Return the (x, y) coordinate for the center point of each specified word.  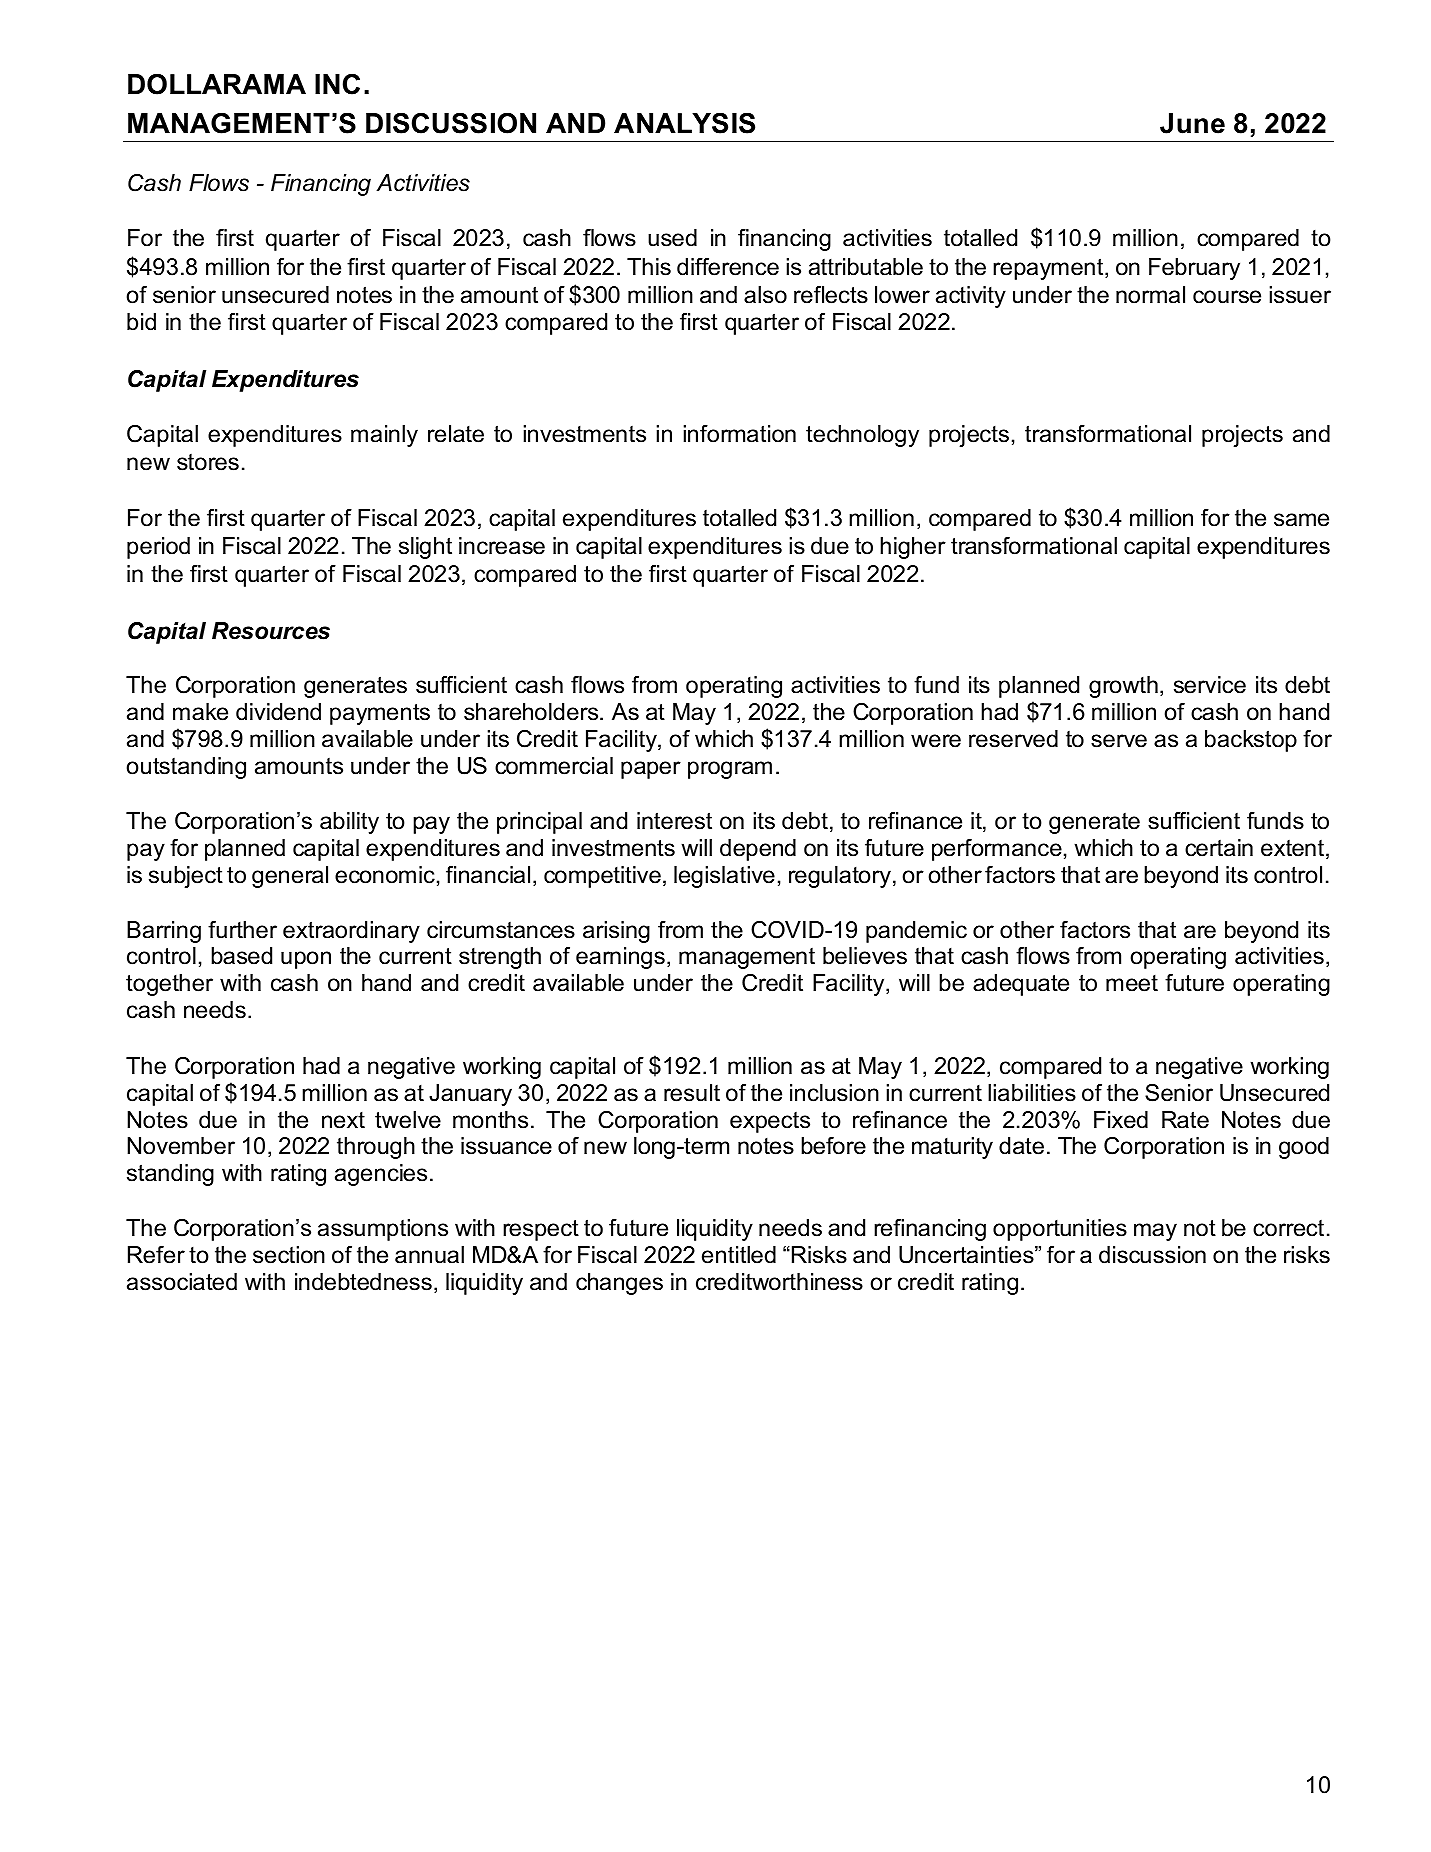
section (289, 1255)
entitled (739, 1255)
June (1192, 123)
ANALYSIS (684, 123)
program (730, 770)
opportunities (1060, 1230)
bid (141, 322)
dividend (278, 712)
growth (1123, 687)
